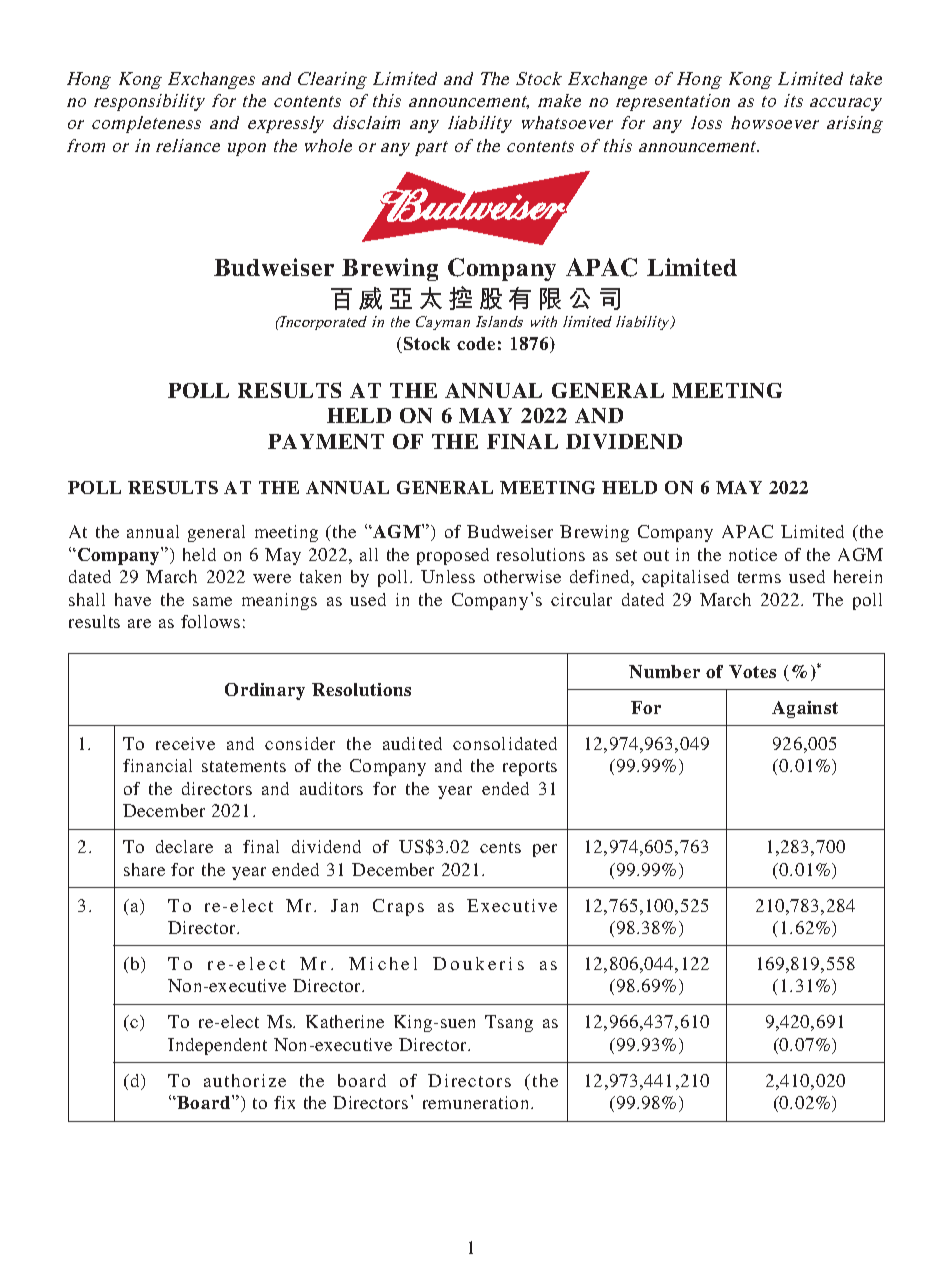  What do you see at coordinates (245, 1080) in the screenshot?
I see `authorize` at bounding box center [245, 1080].
